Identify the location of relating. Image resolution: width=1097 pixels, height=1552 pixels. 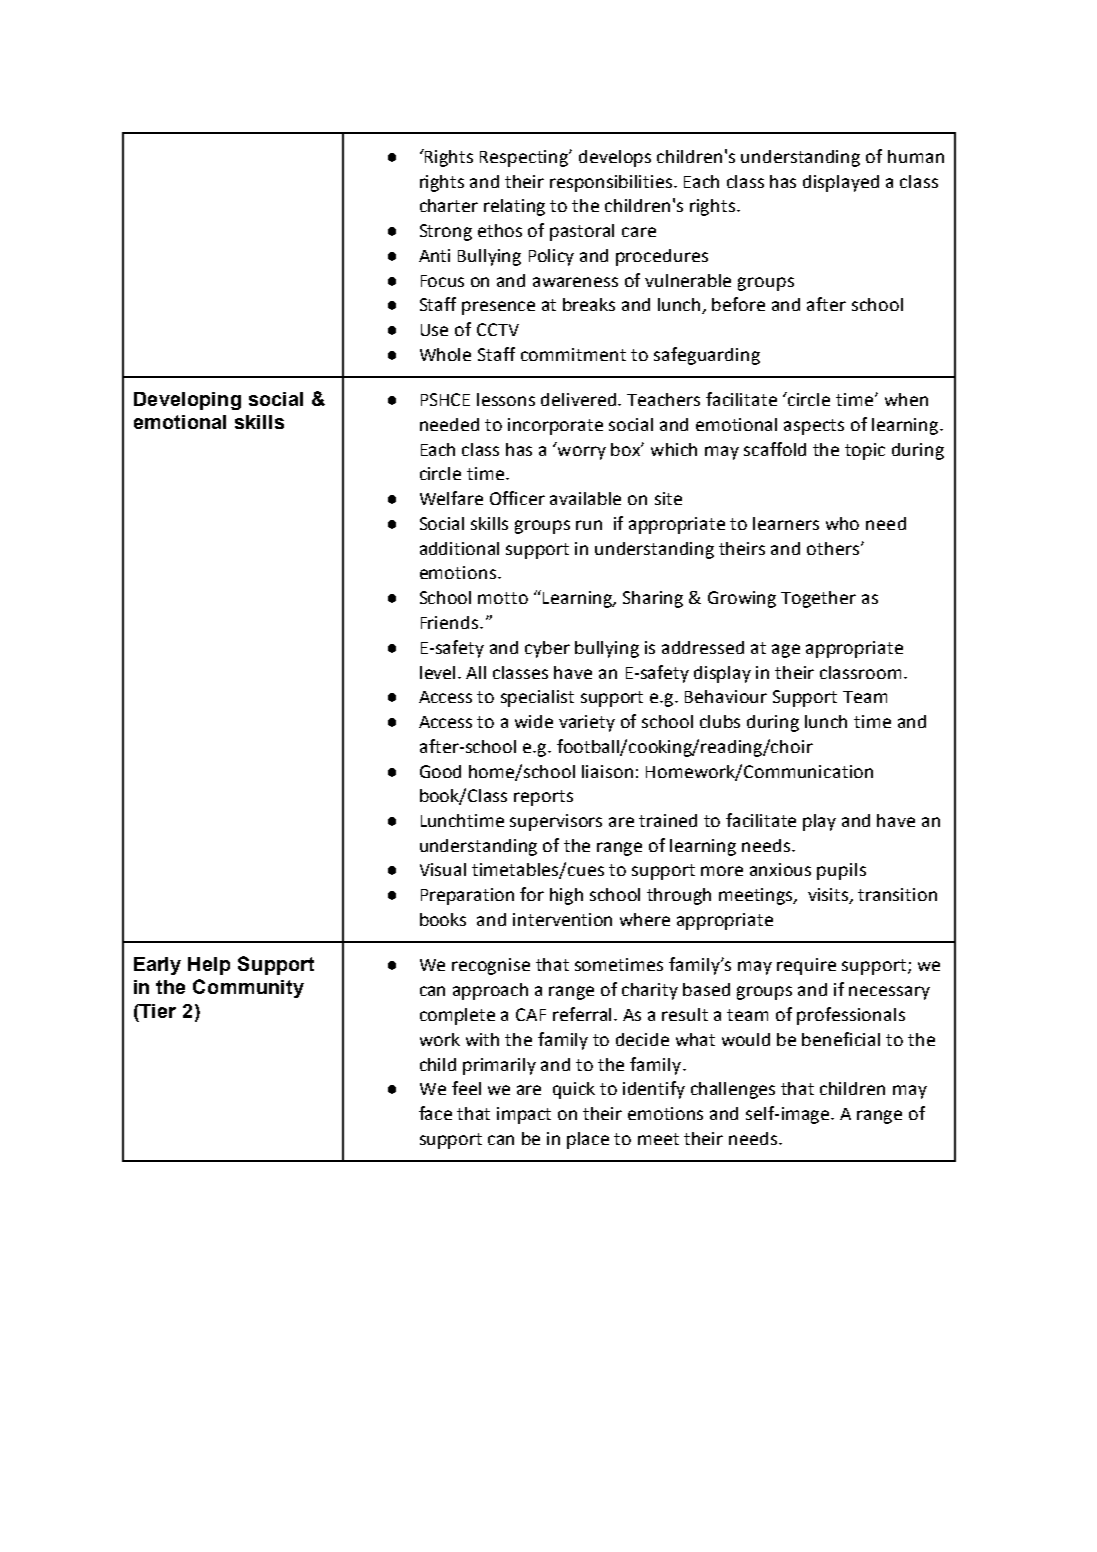
(514, 207).
